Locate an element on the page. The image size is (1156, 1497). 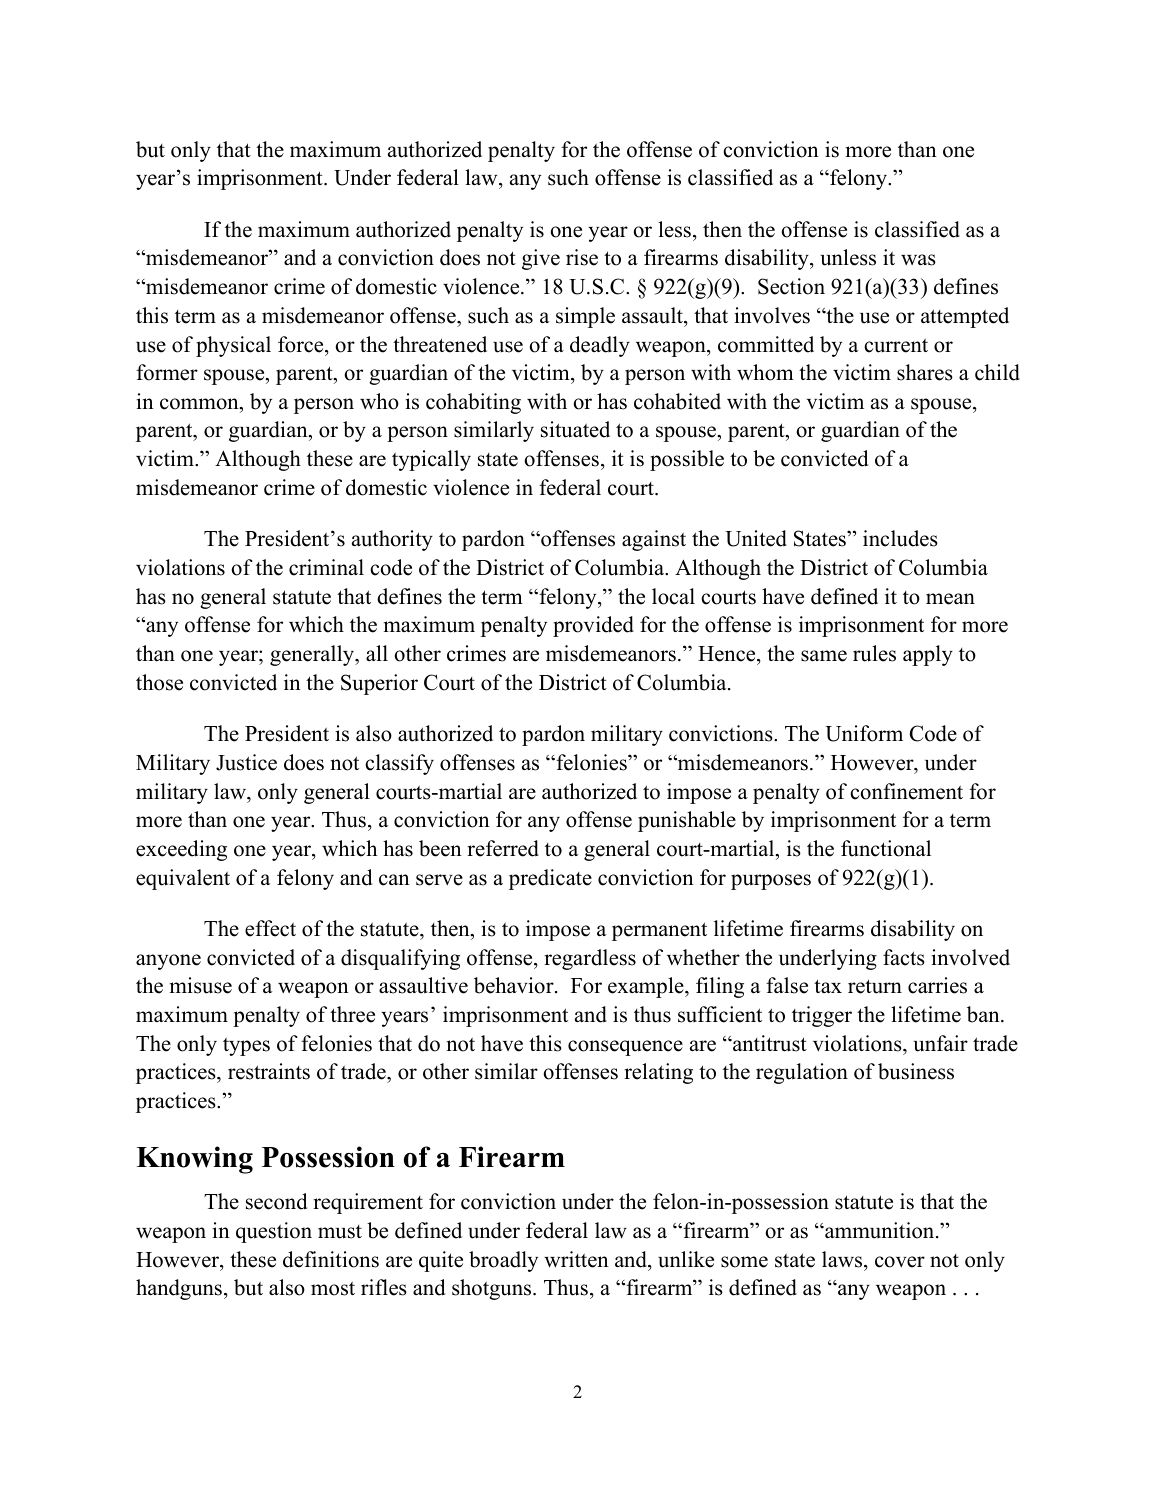
punishable is located at coordinates (687, 821).
